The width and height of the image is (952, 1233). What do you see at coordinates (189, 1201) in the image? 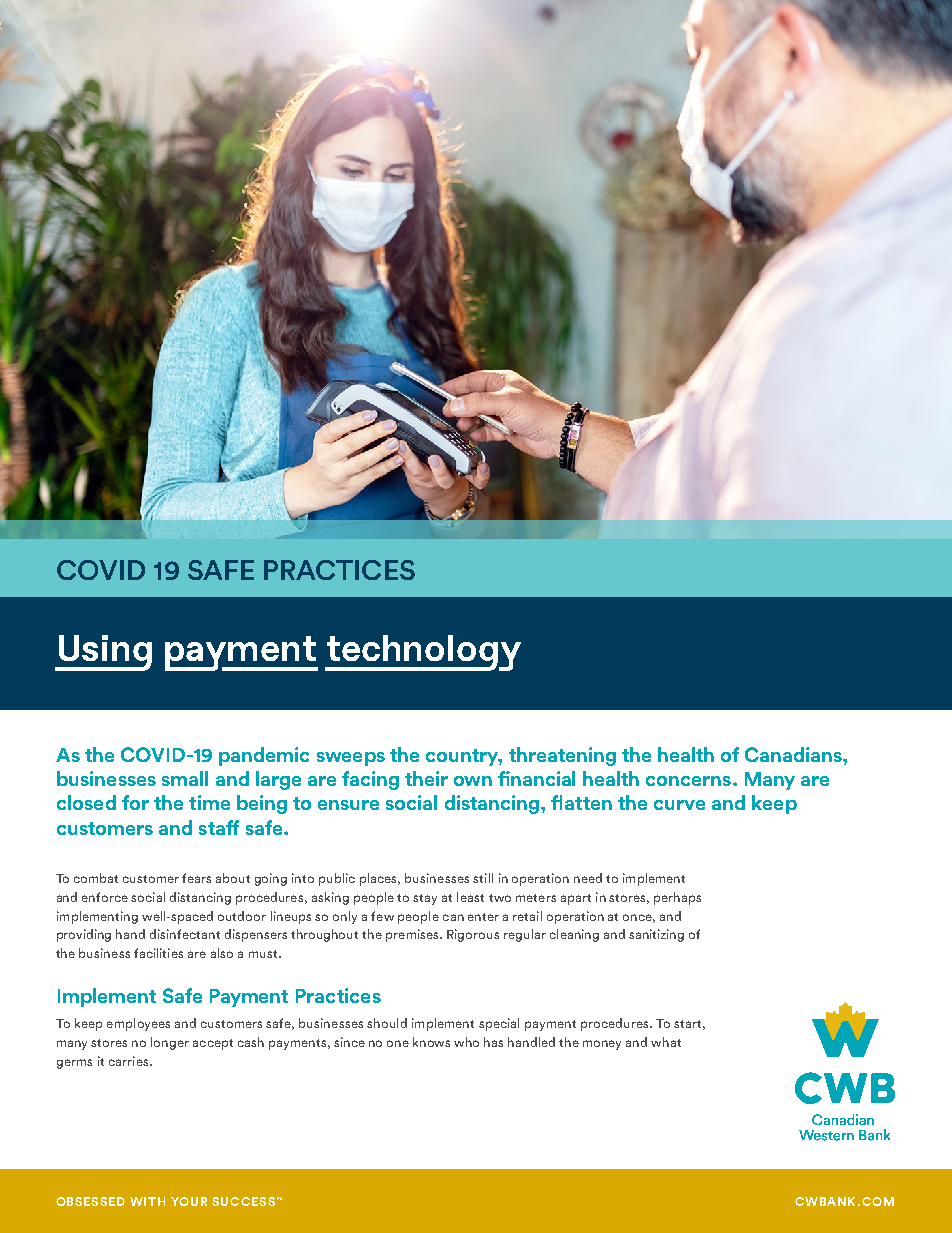
I see `YOUR` at bounding box center [189, 1201].
